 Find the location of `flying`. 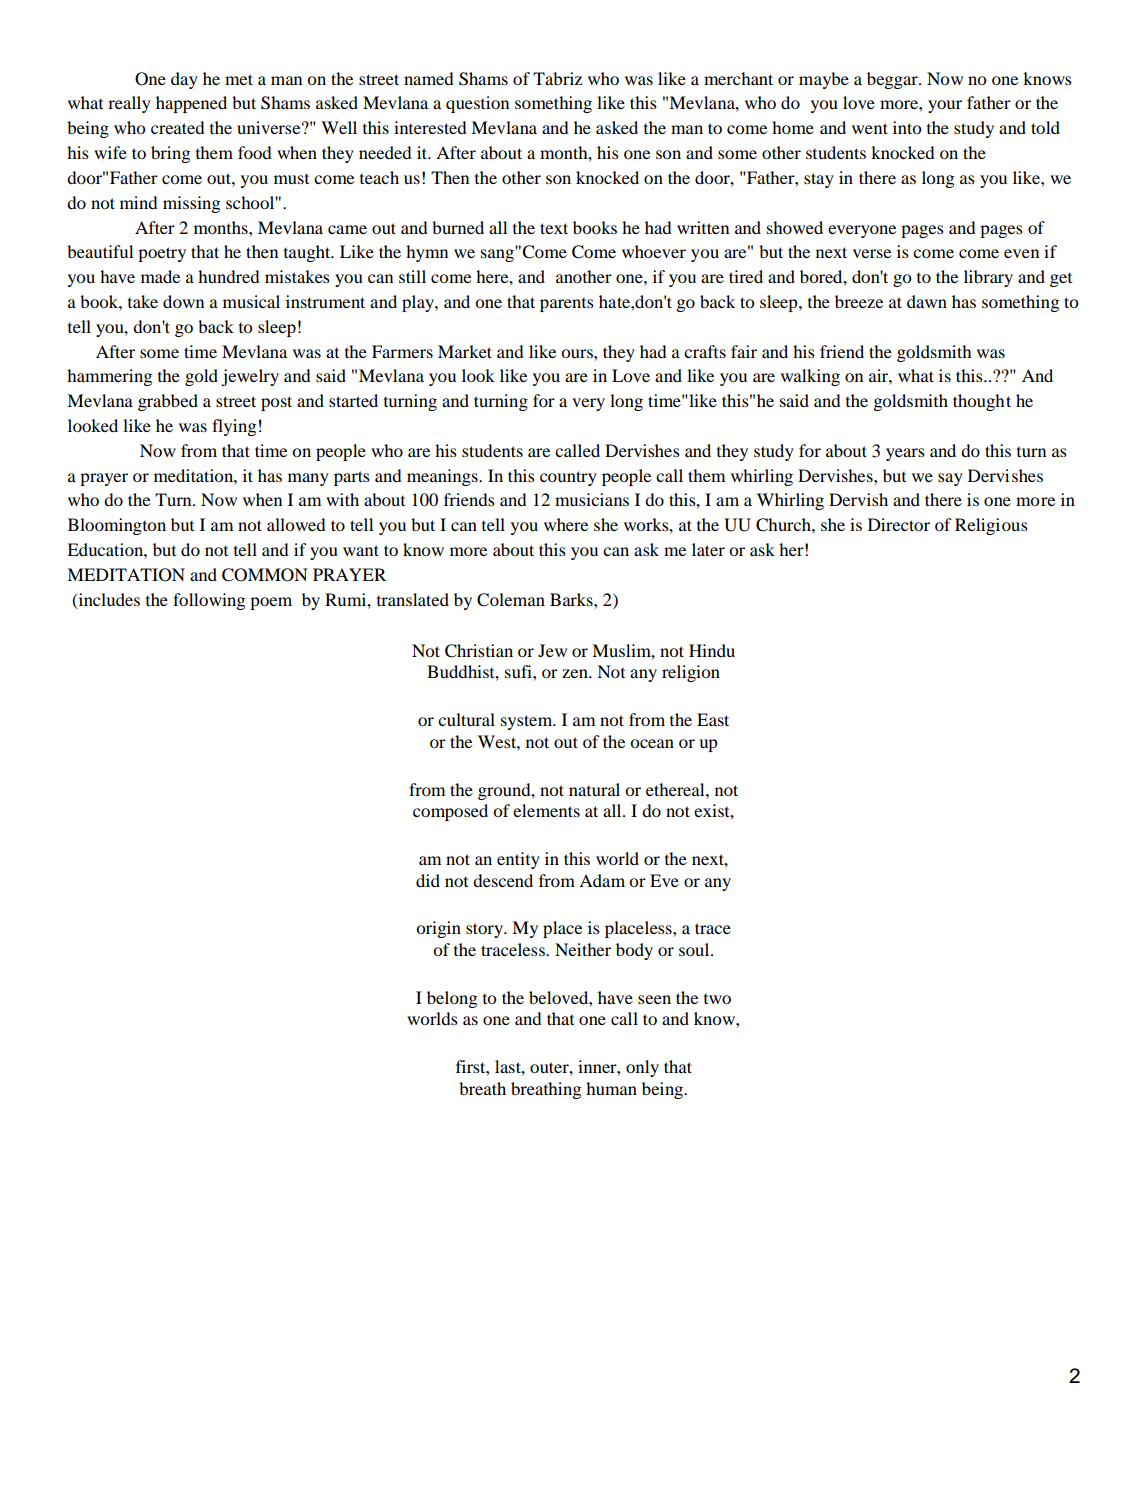

flying is located at coordinates (234, 427).
